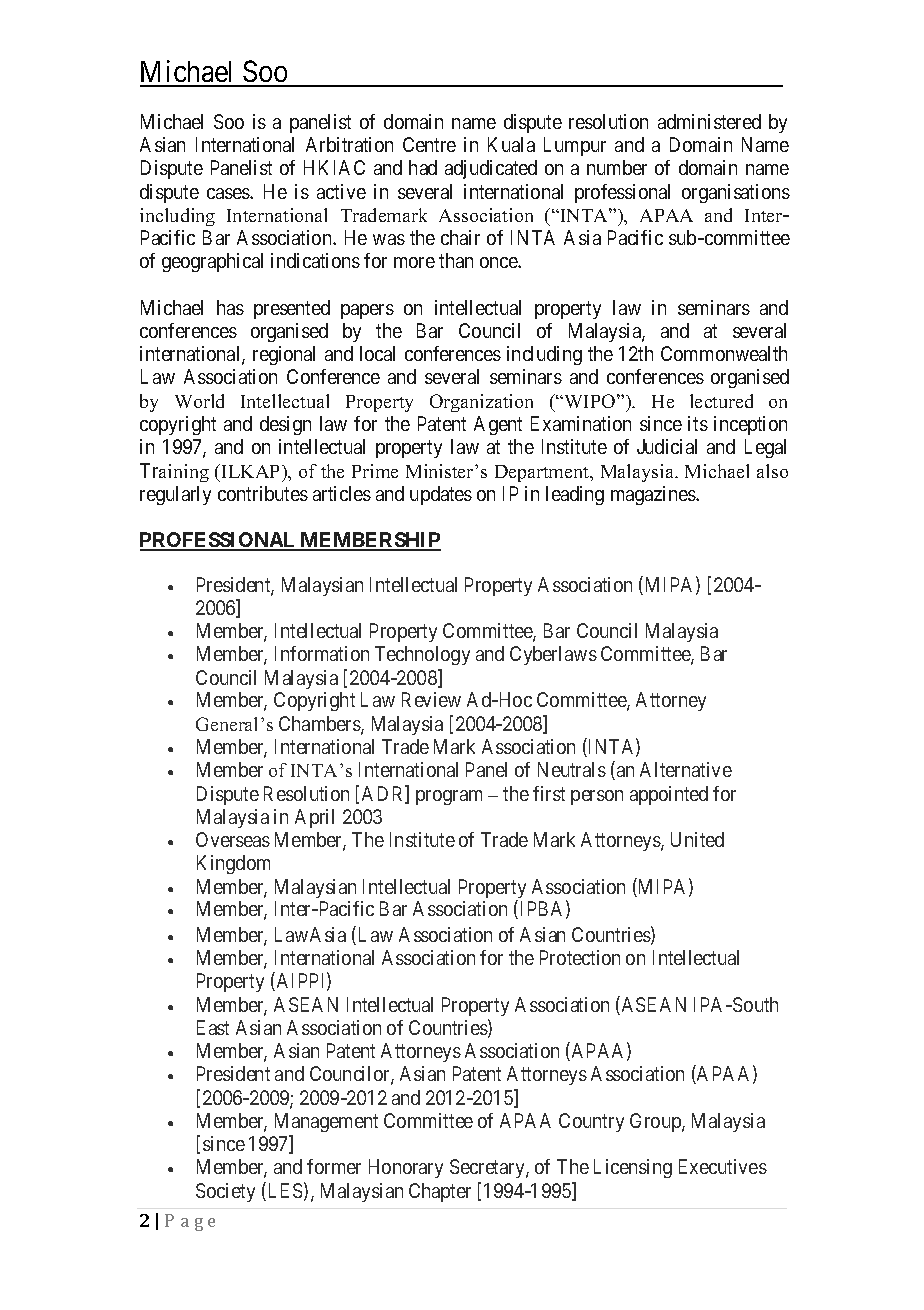 The width and height of the page is (924, 1310). Describe the element at coordinates (263, 493) in the page. I see `contributes` at that location.
